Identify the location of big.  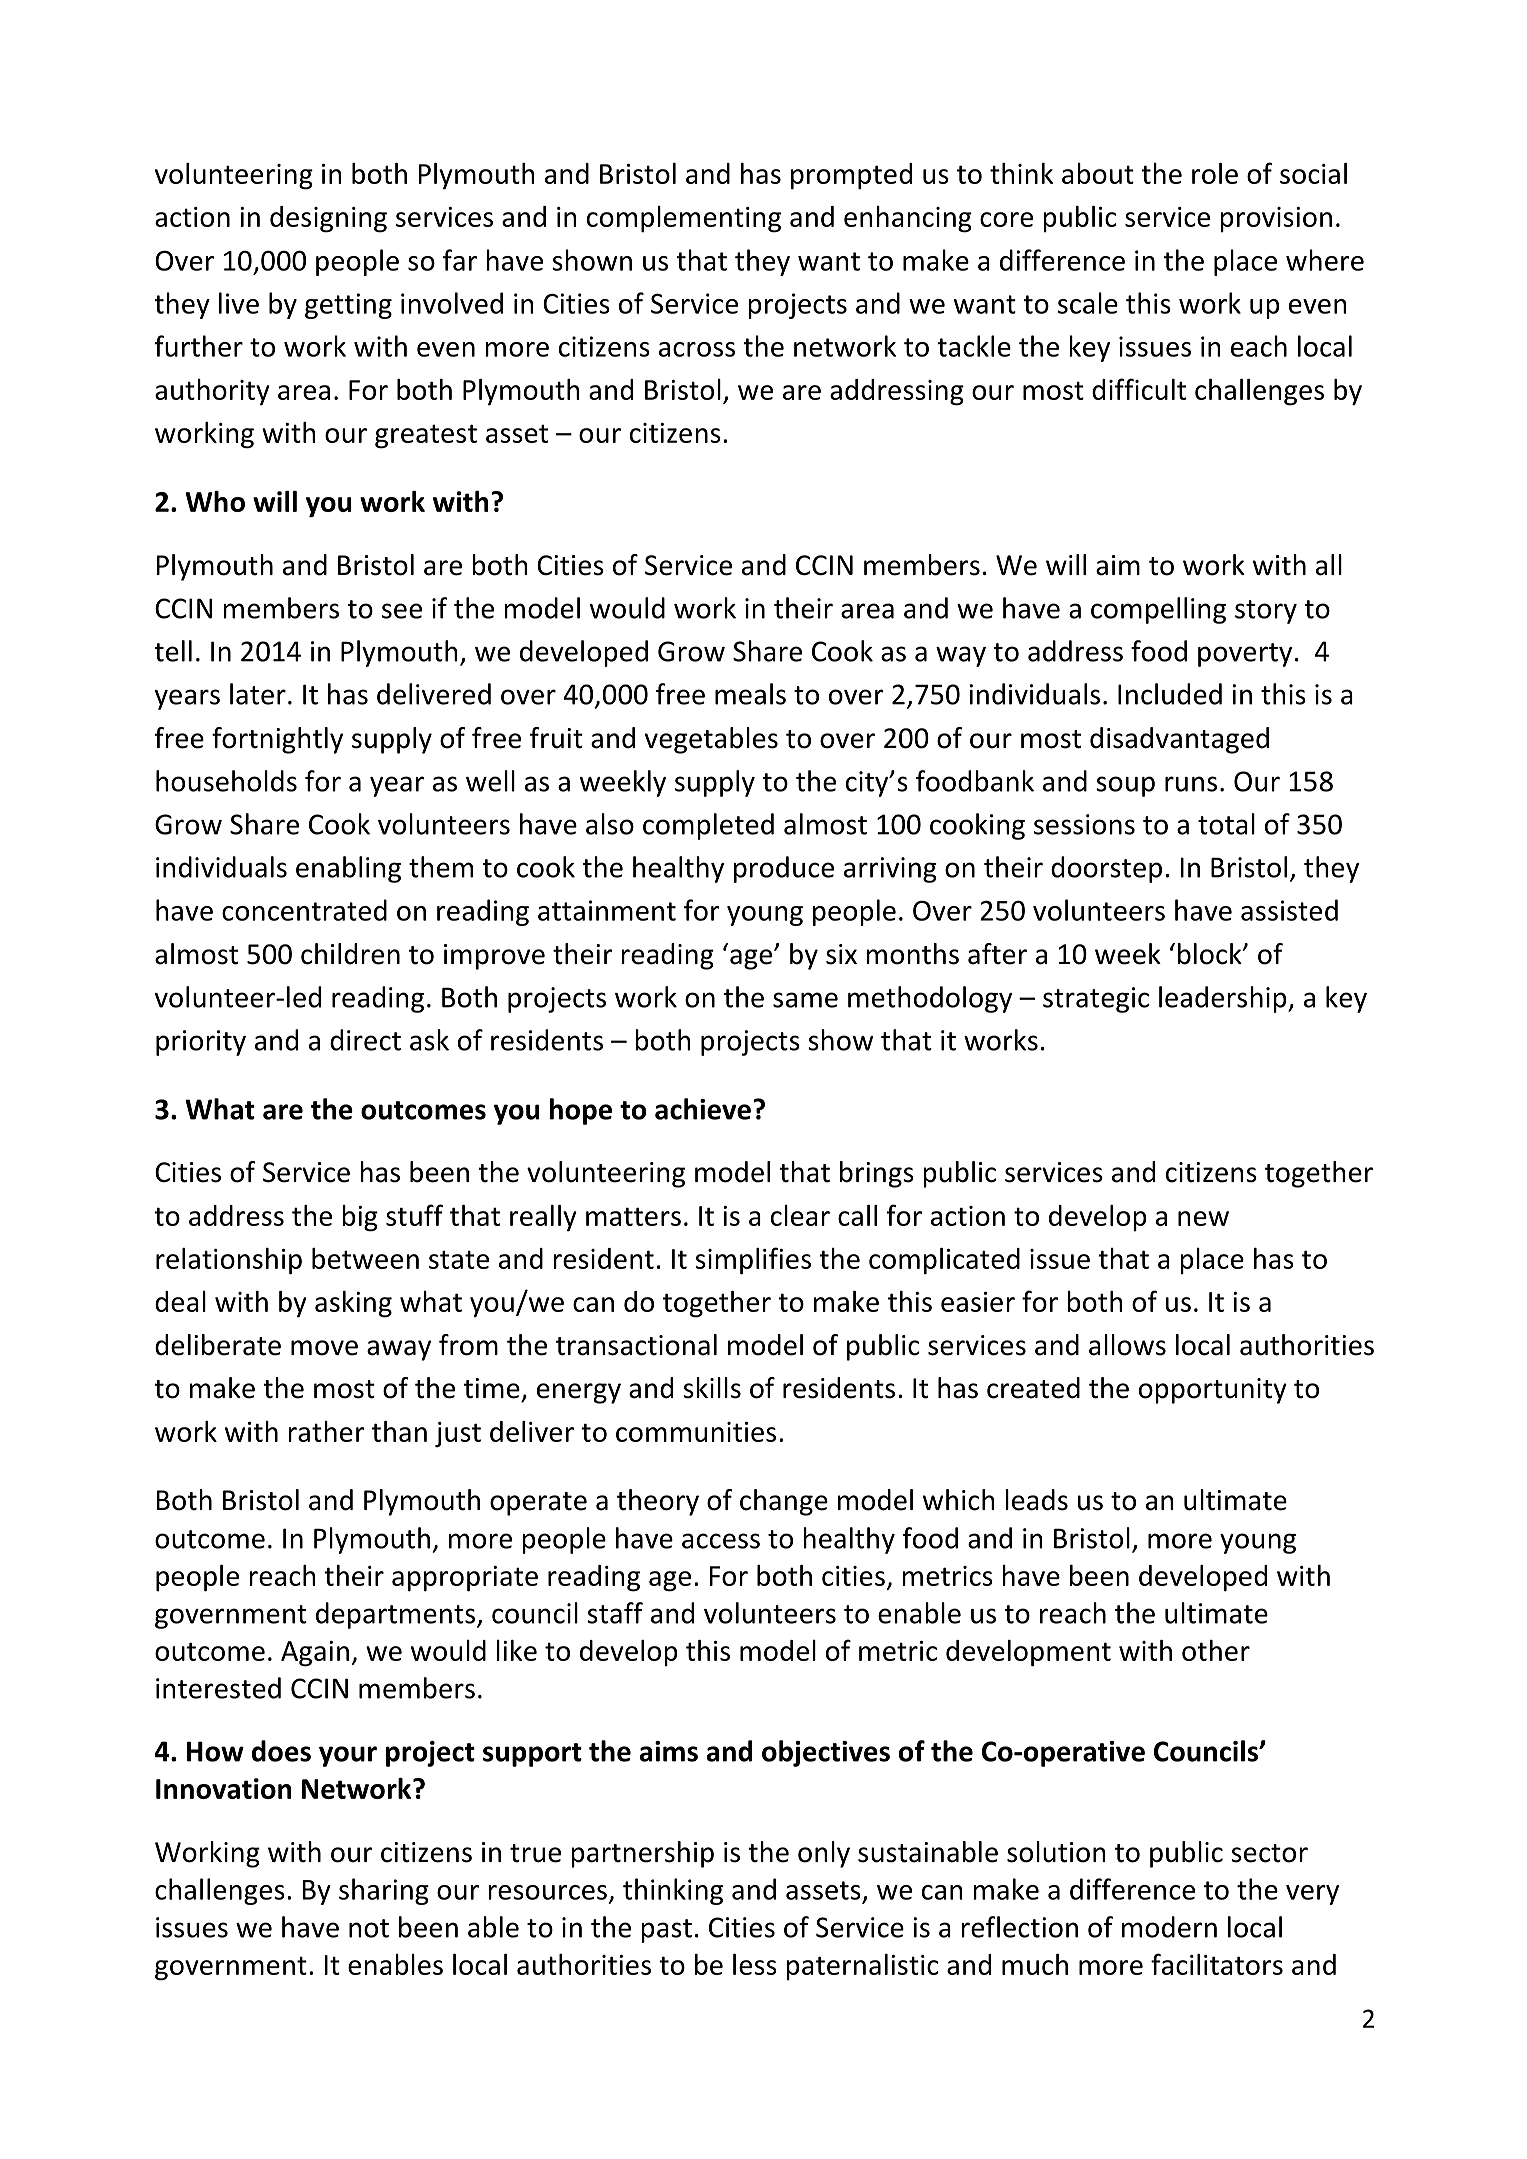
(360, 1218).
